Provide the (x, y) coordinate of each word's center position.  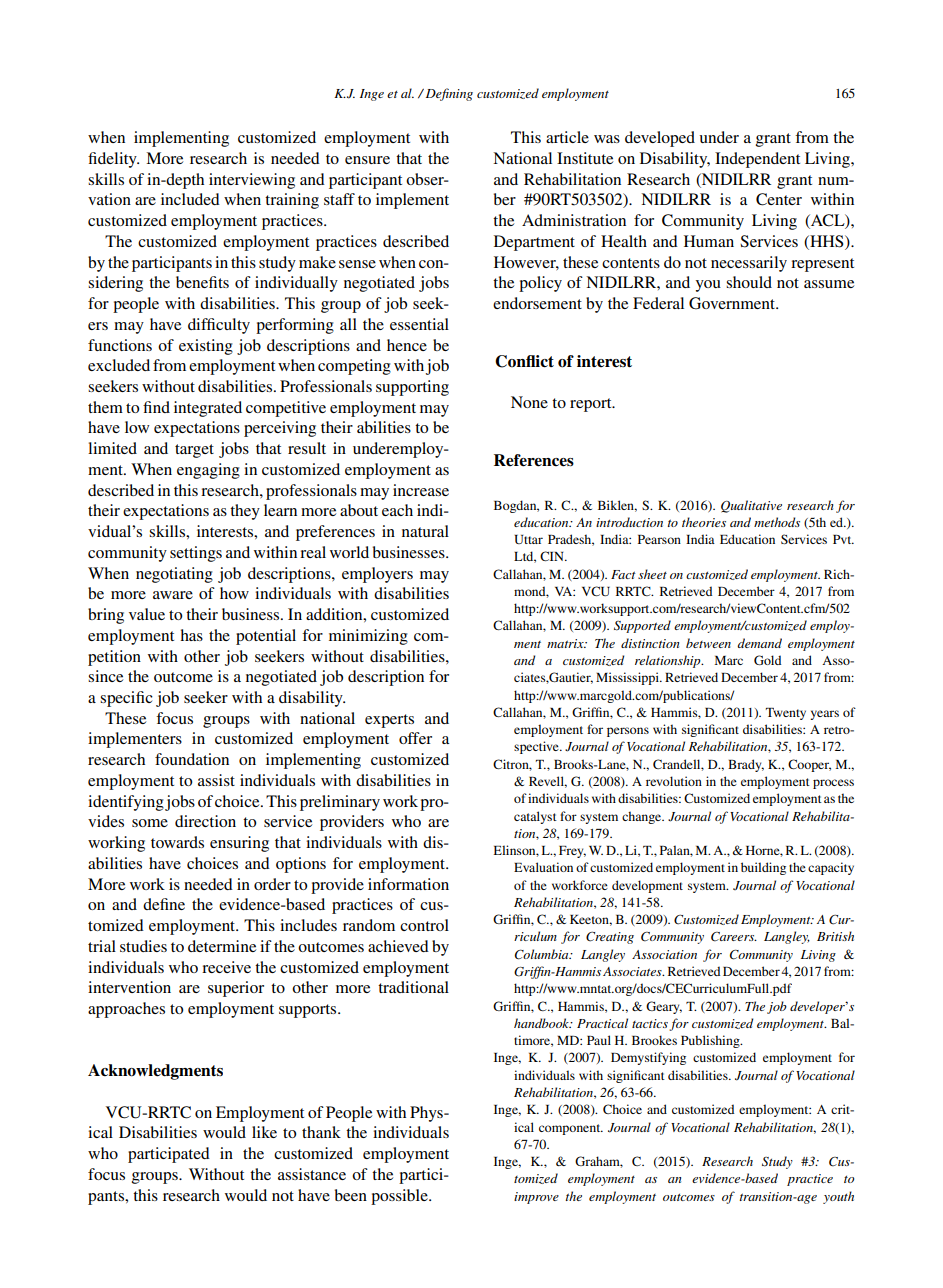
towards (177, 842)
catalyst (535, 817)
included (190, 199)
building (763, 868)
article (567, 137)
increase (421, 490)
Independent (757, 160)
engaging (208, 471)
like (264, 1132)
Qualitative (751, 506)
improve (536, 1198)
